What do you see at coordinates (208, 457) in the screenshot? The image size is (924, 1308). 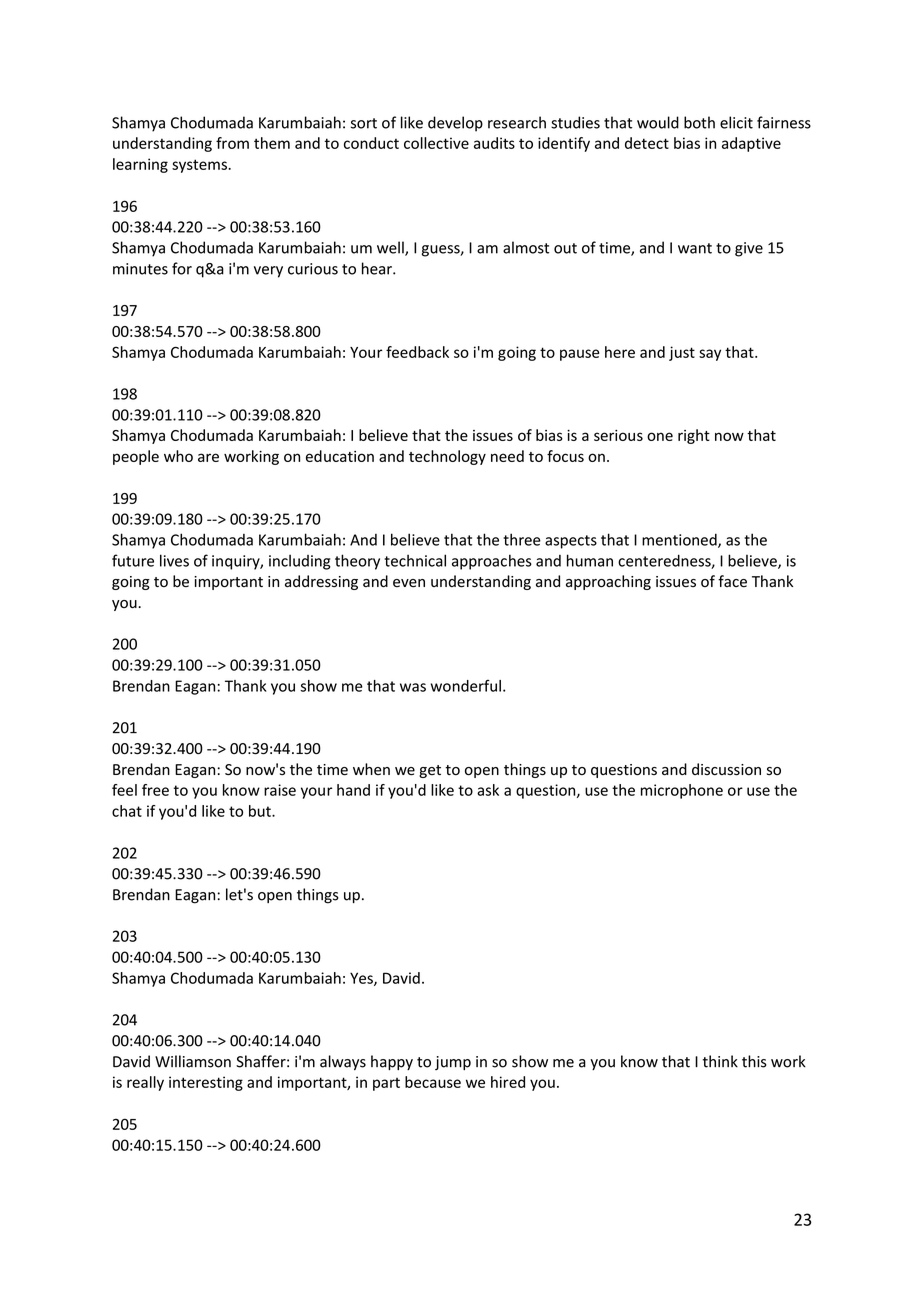 I see `are` at bounding box center [208, 457].
